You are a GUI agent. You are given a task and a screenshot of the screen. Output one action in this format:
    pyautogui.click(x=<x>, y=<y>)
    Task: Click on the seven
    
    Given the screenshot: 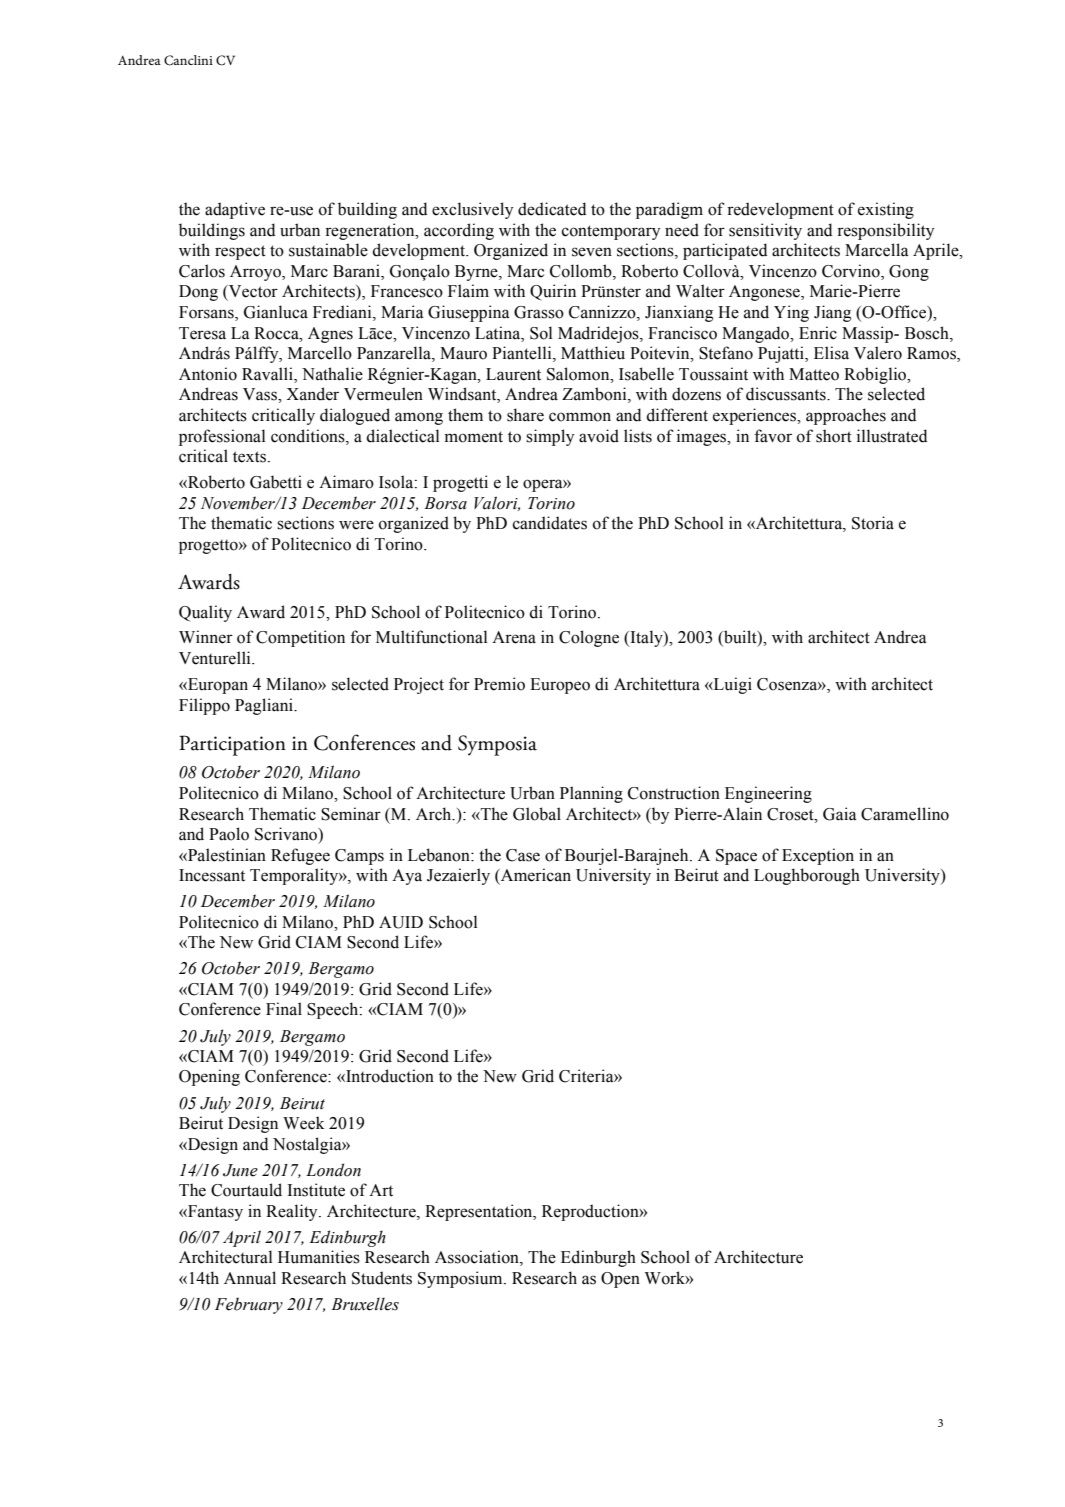 What is the action you would take?
    pyautogui.click(x=592, y=252)
